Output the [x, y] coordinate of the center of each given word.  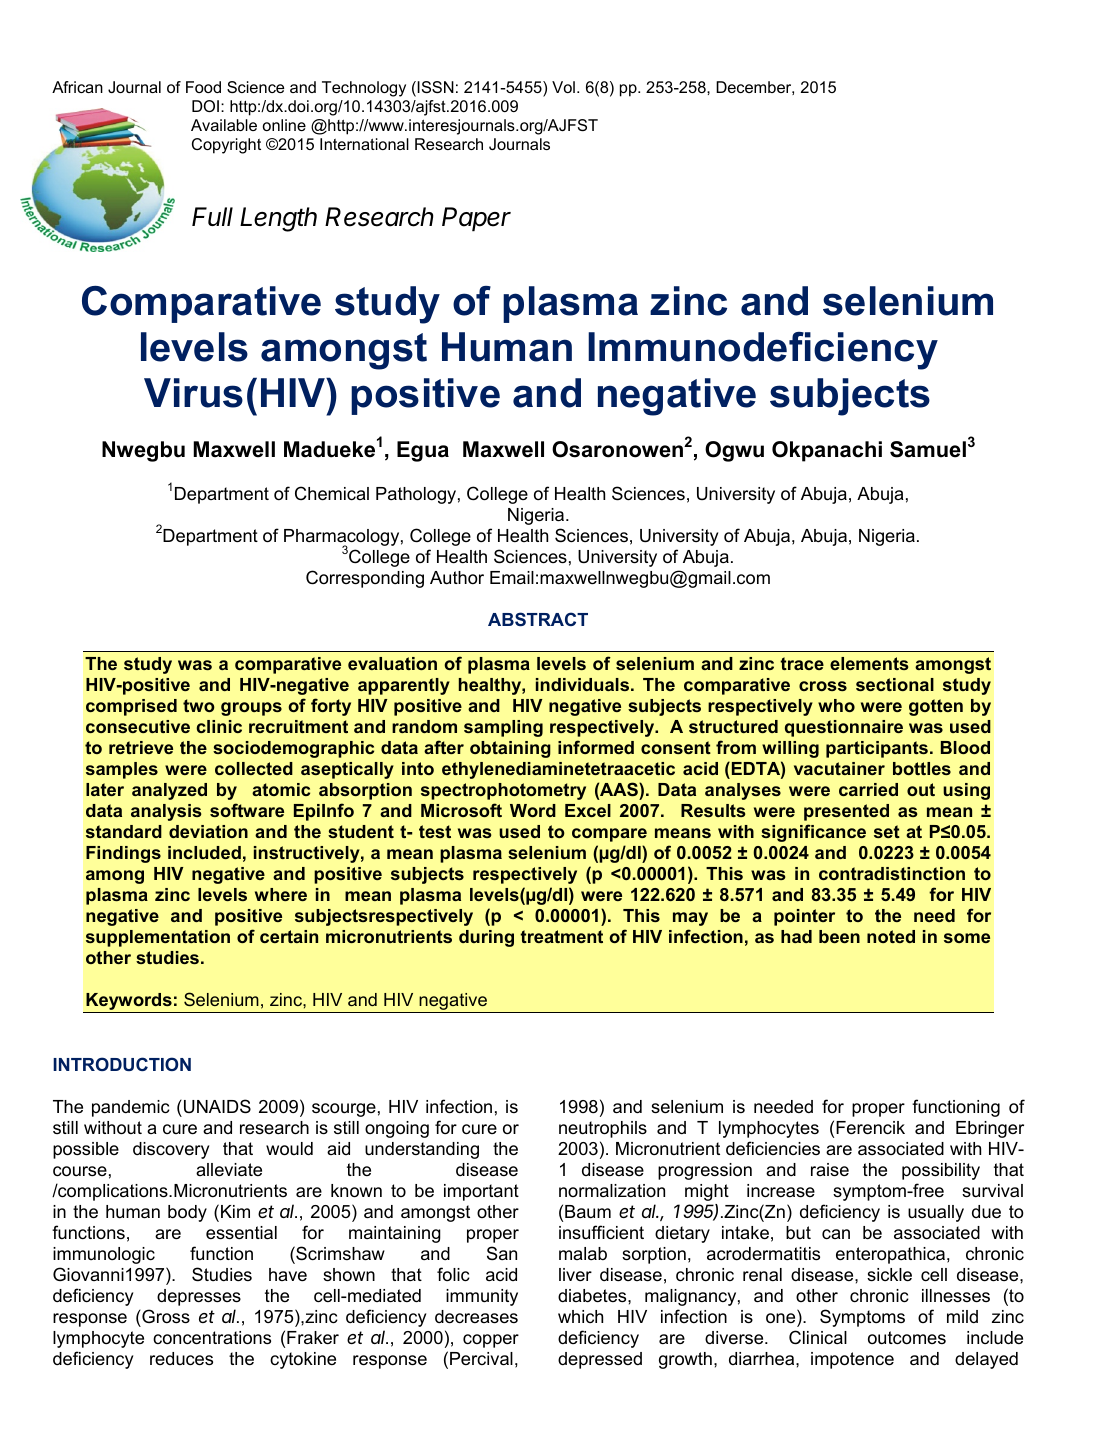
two [199, 705]
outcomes [907, 1338]
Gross [165, 1316]
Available [224, 125]
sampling [503, 728]
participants [877, 749]
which [580, 1316]
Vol [563, 87]
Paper [476, 219]
